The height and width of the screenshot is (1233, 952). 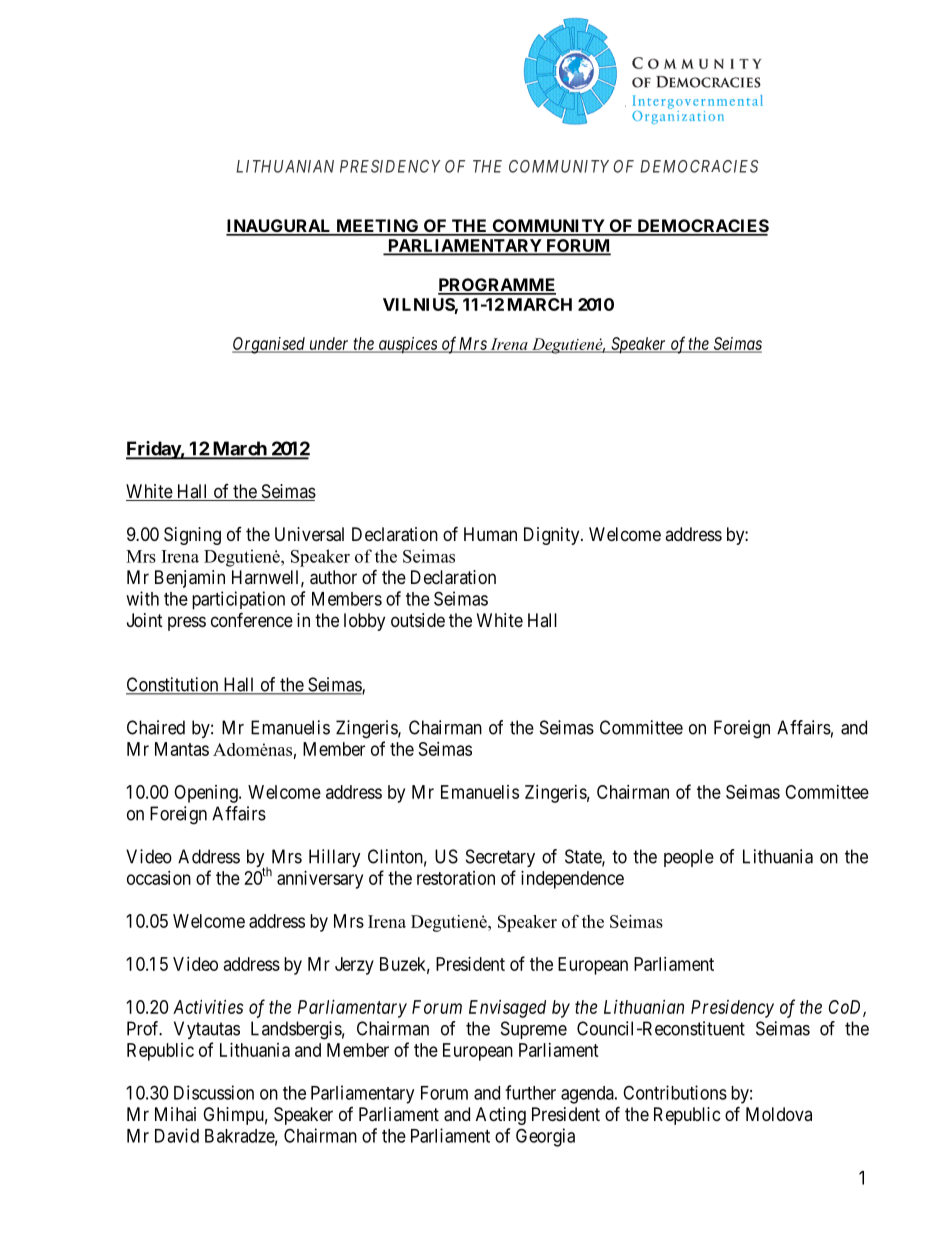 I want to click on auspices, so click(x=407, y=345).
